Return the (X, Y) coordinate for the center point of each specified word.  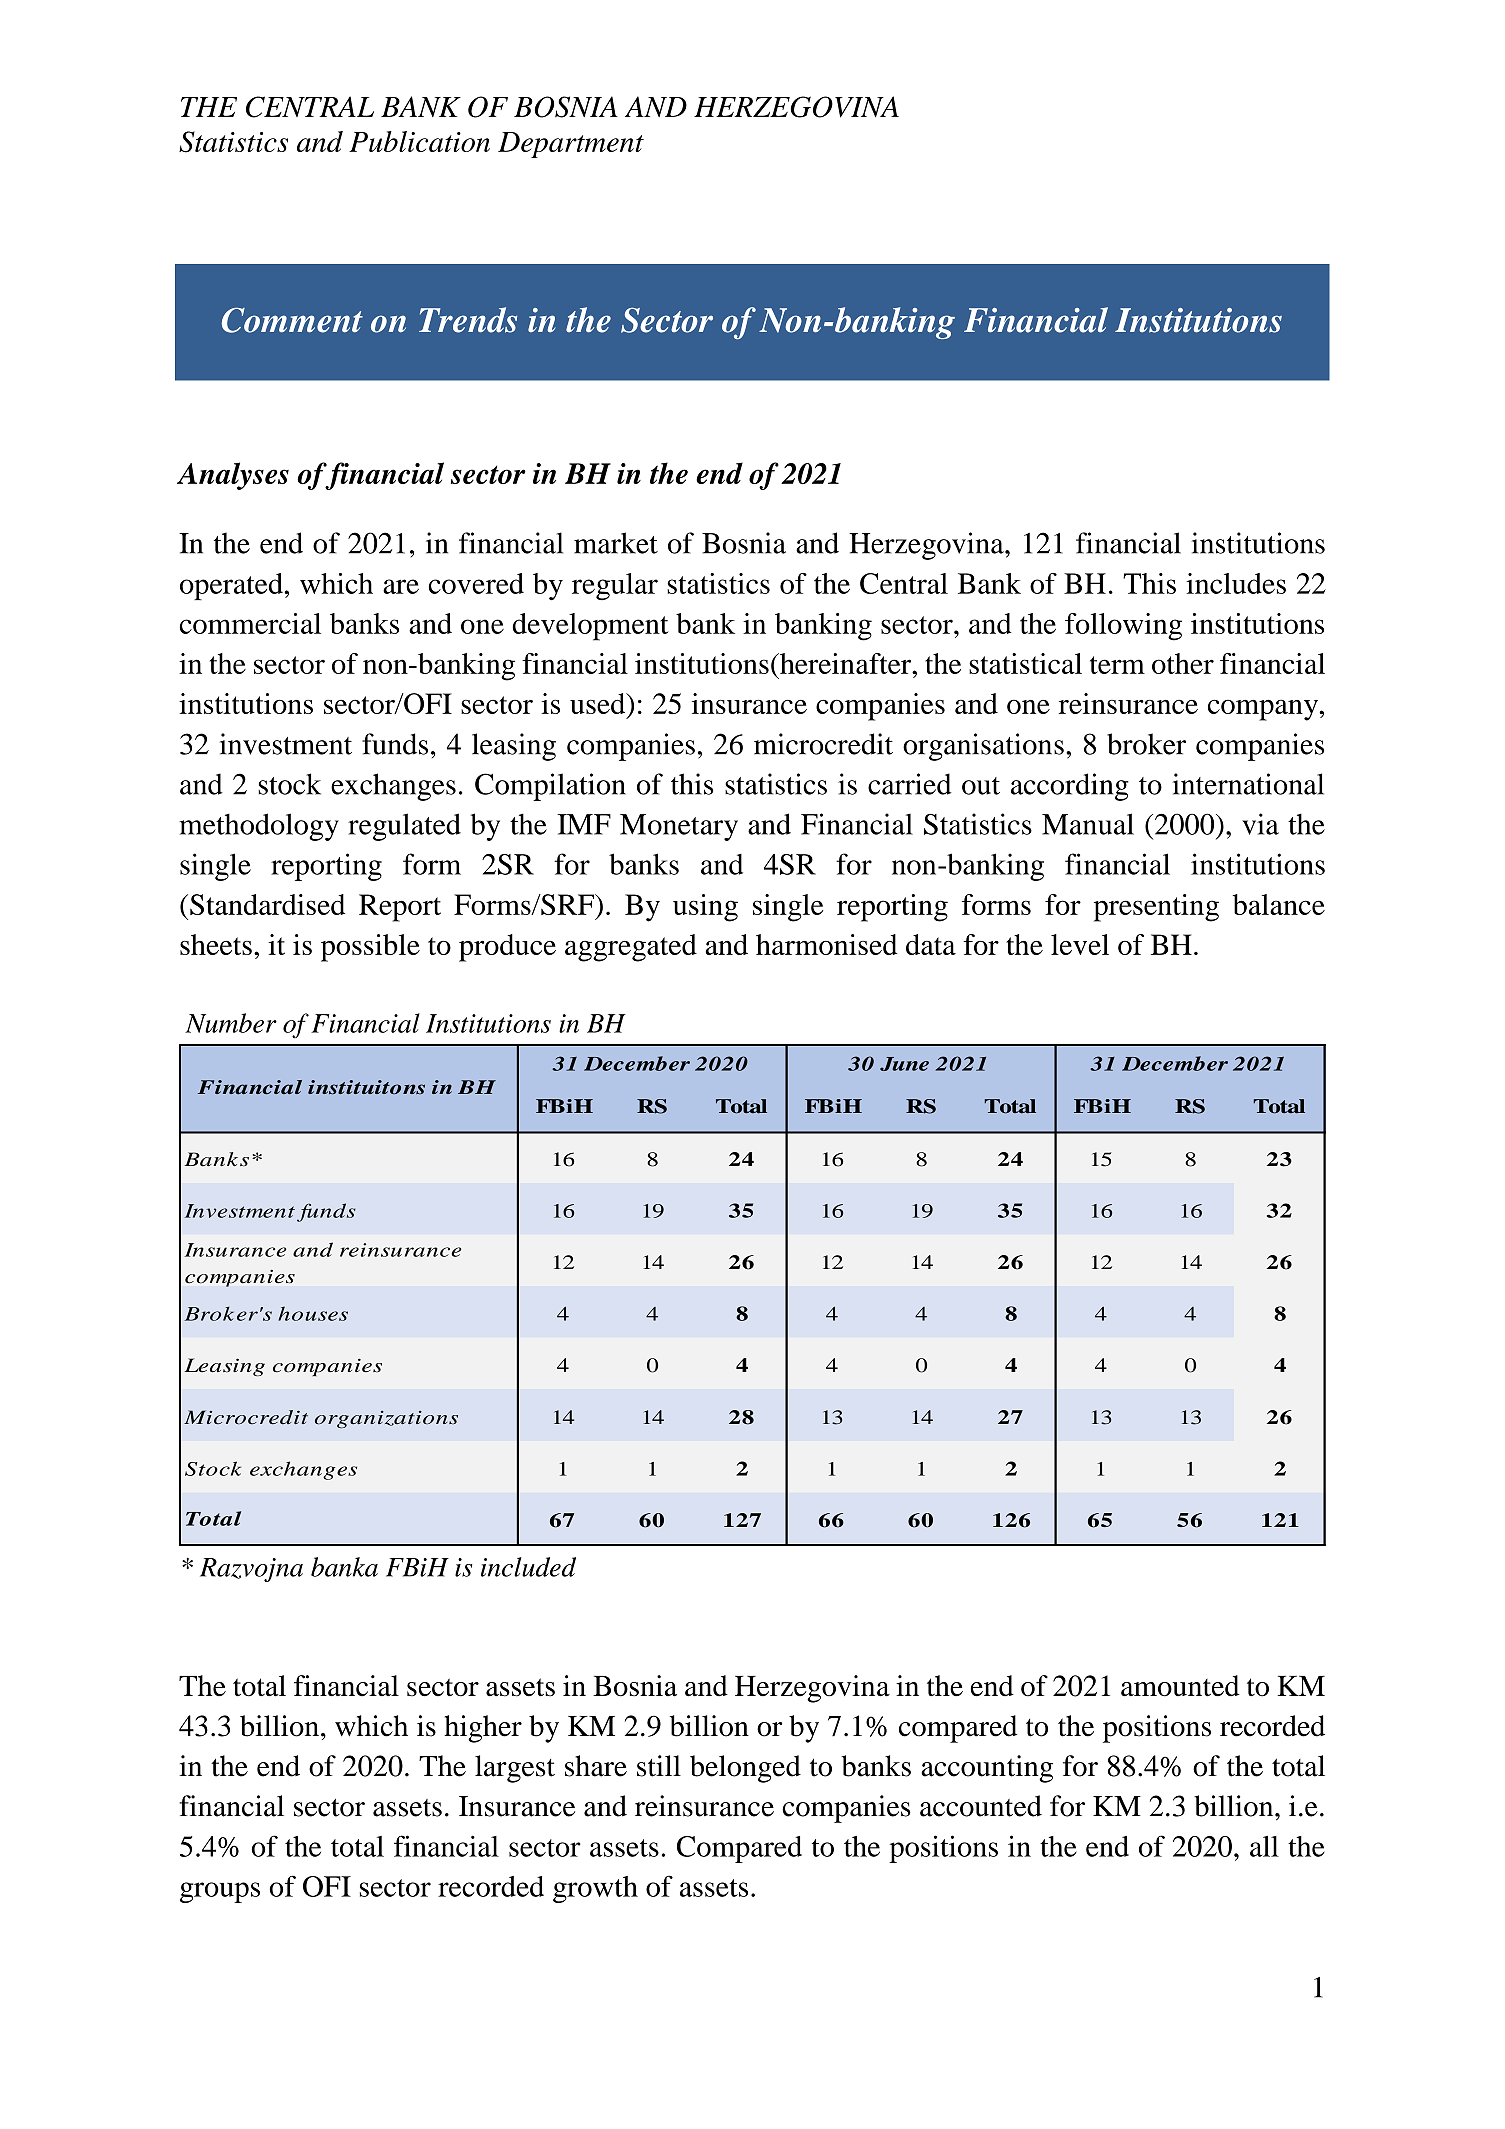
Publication (419, 141)
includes (1236, 583)
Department (571, 145)
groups (220, 1892)
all (1264, 1846)
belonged (745, 1769)
